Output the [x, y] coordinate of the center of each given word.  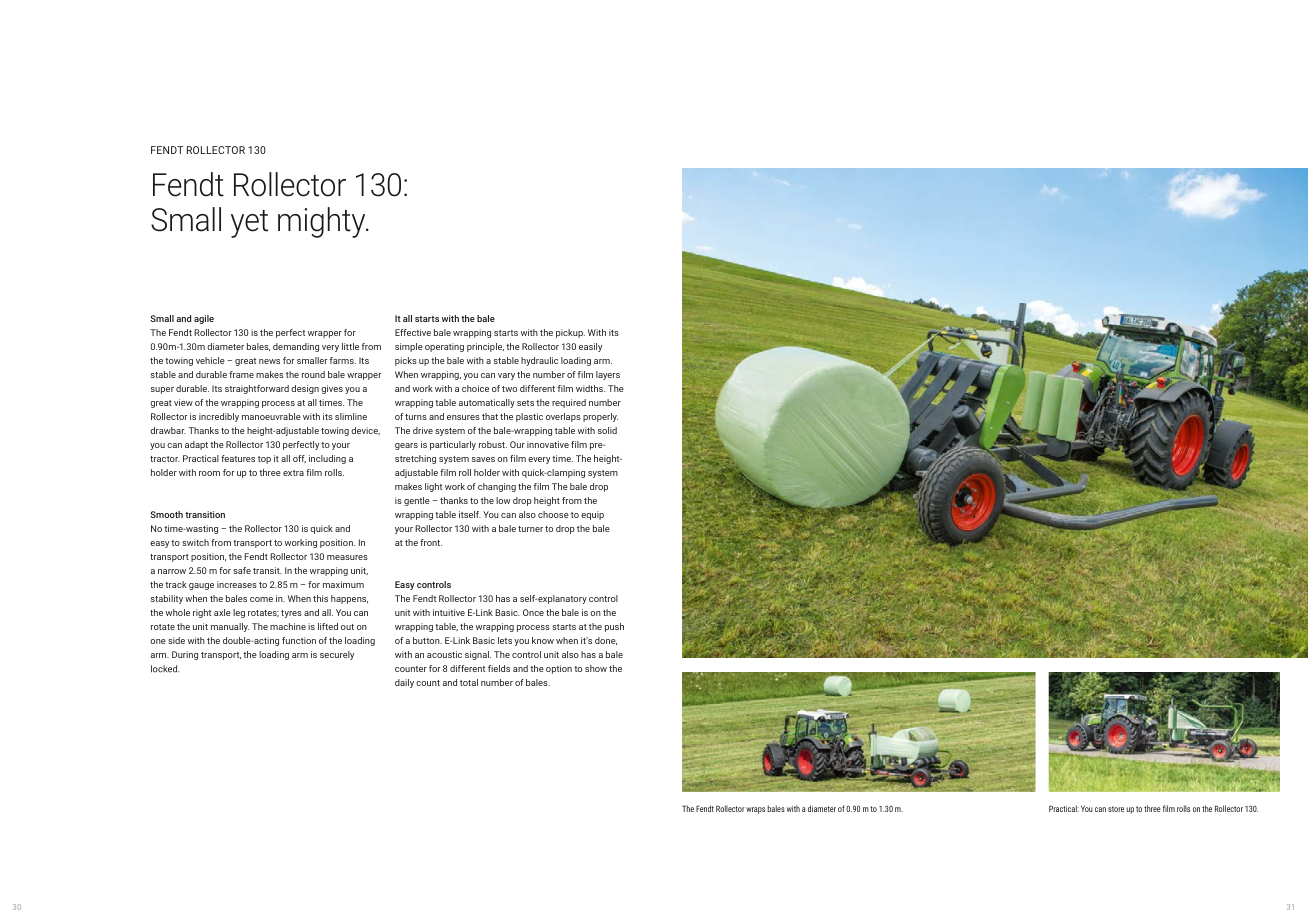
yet [249, 224]
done [606, 641]
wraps [755, 810]
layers [608, 375]
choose [553, 514]
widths [590, 388]
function [299, 640]
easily [590, 347]
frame [241, 374]
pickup [570, 333]
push [614, 627]
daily [404, 683]
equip [592, 515]
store [1116, 809]
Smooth [166, 514]
